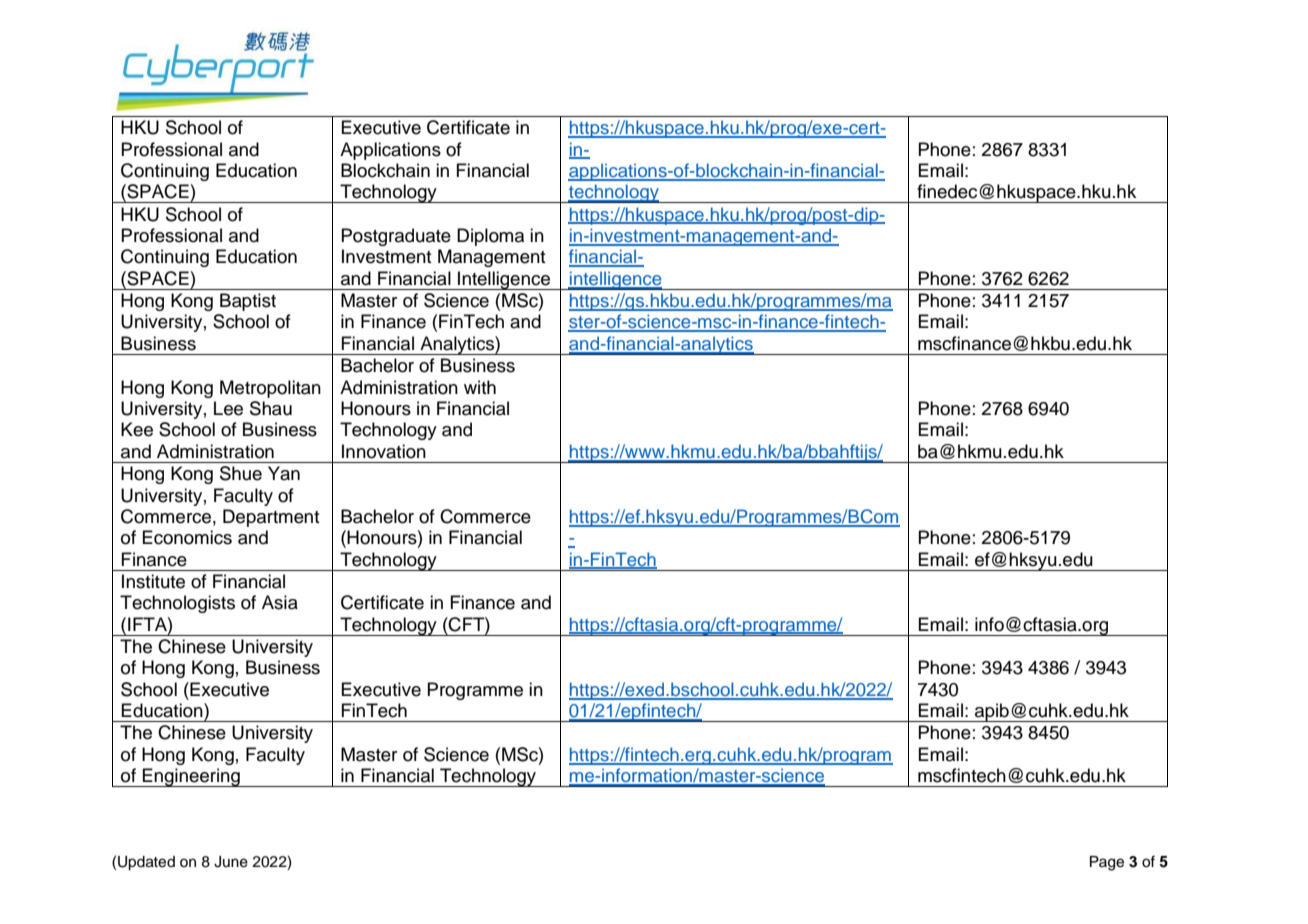  Describe the element at coordinates (231, 862) in the page. I see `June` at that location.
